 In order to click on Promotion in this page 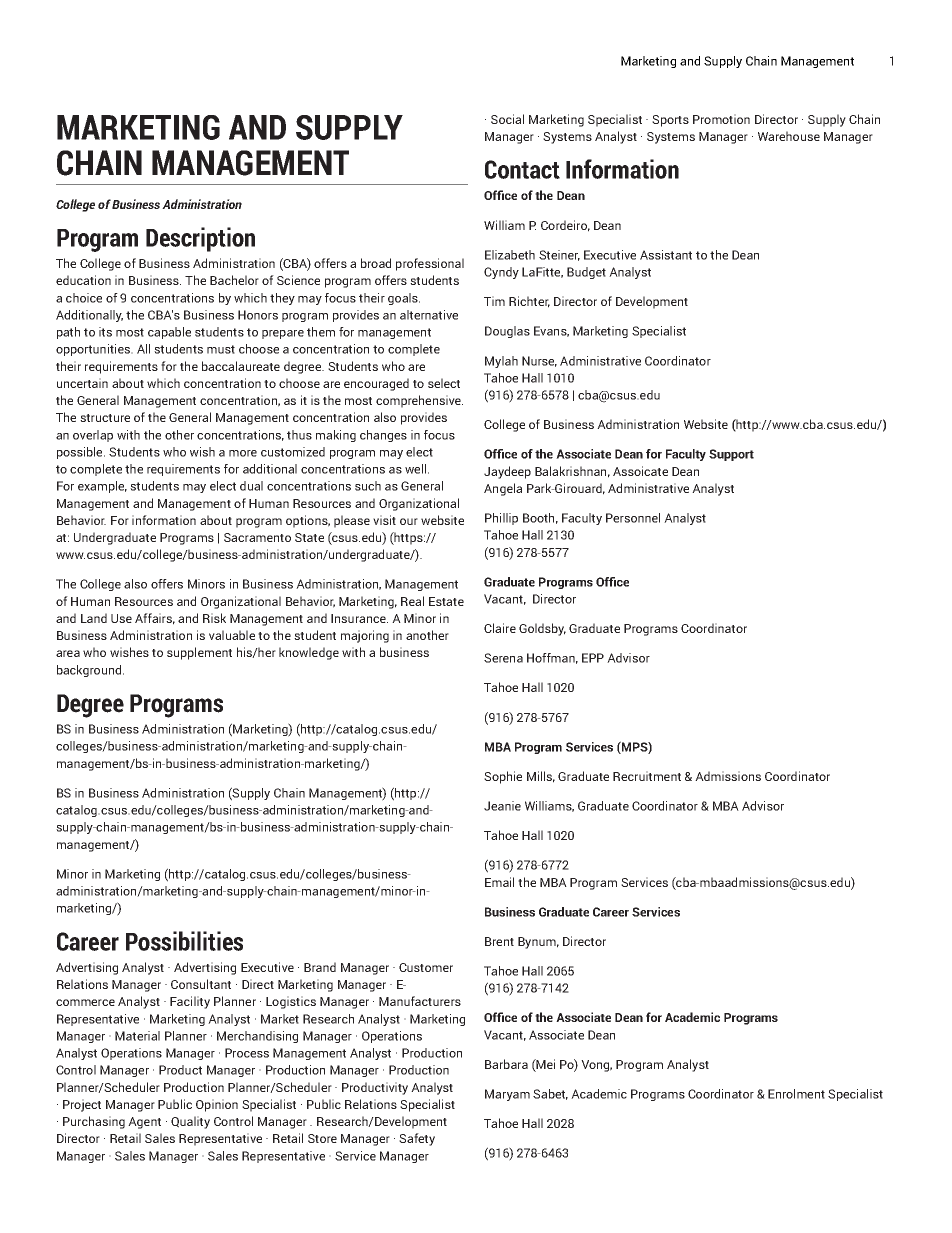, I will do `click(721, 119)`.
